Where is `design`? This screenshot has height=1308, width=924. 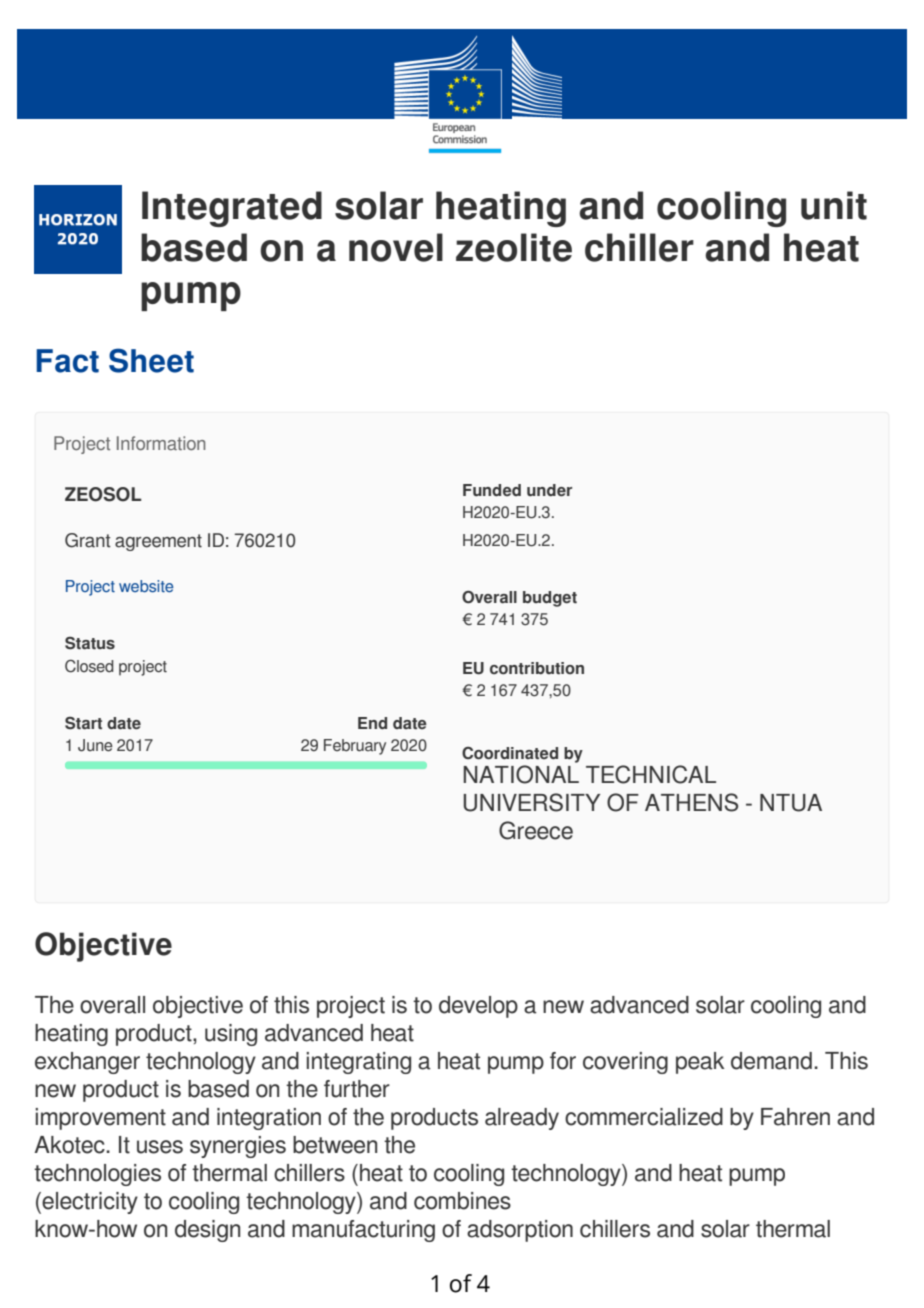
design is located at coordinates (207, 1231).
